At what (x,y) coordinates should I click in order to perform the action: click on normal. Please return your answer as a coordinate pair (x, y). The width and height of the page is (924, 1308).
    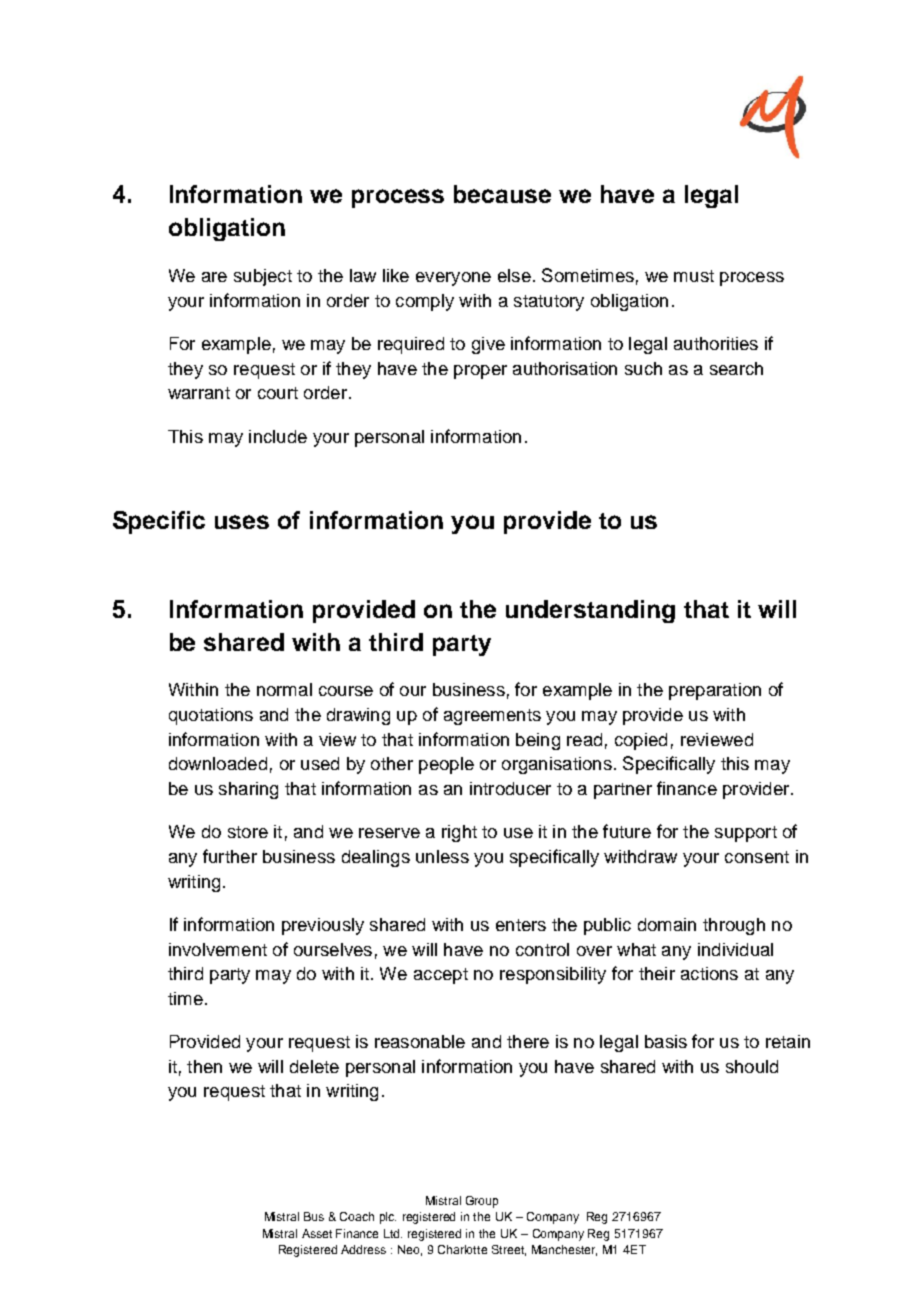
    Looking at the image, I should click on (284, 689).
